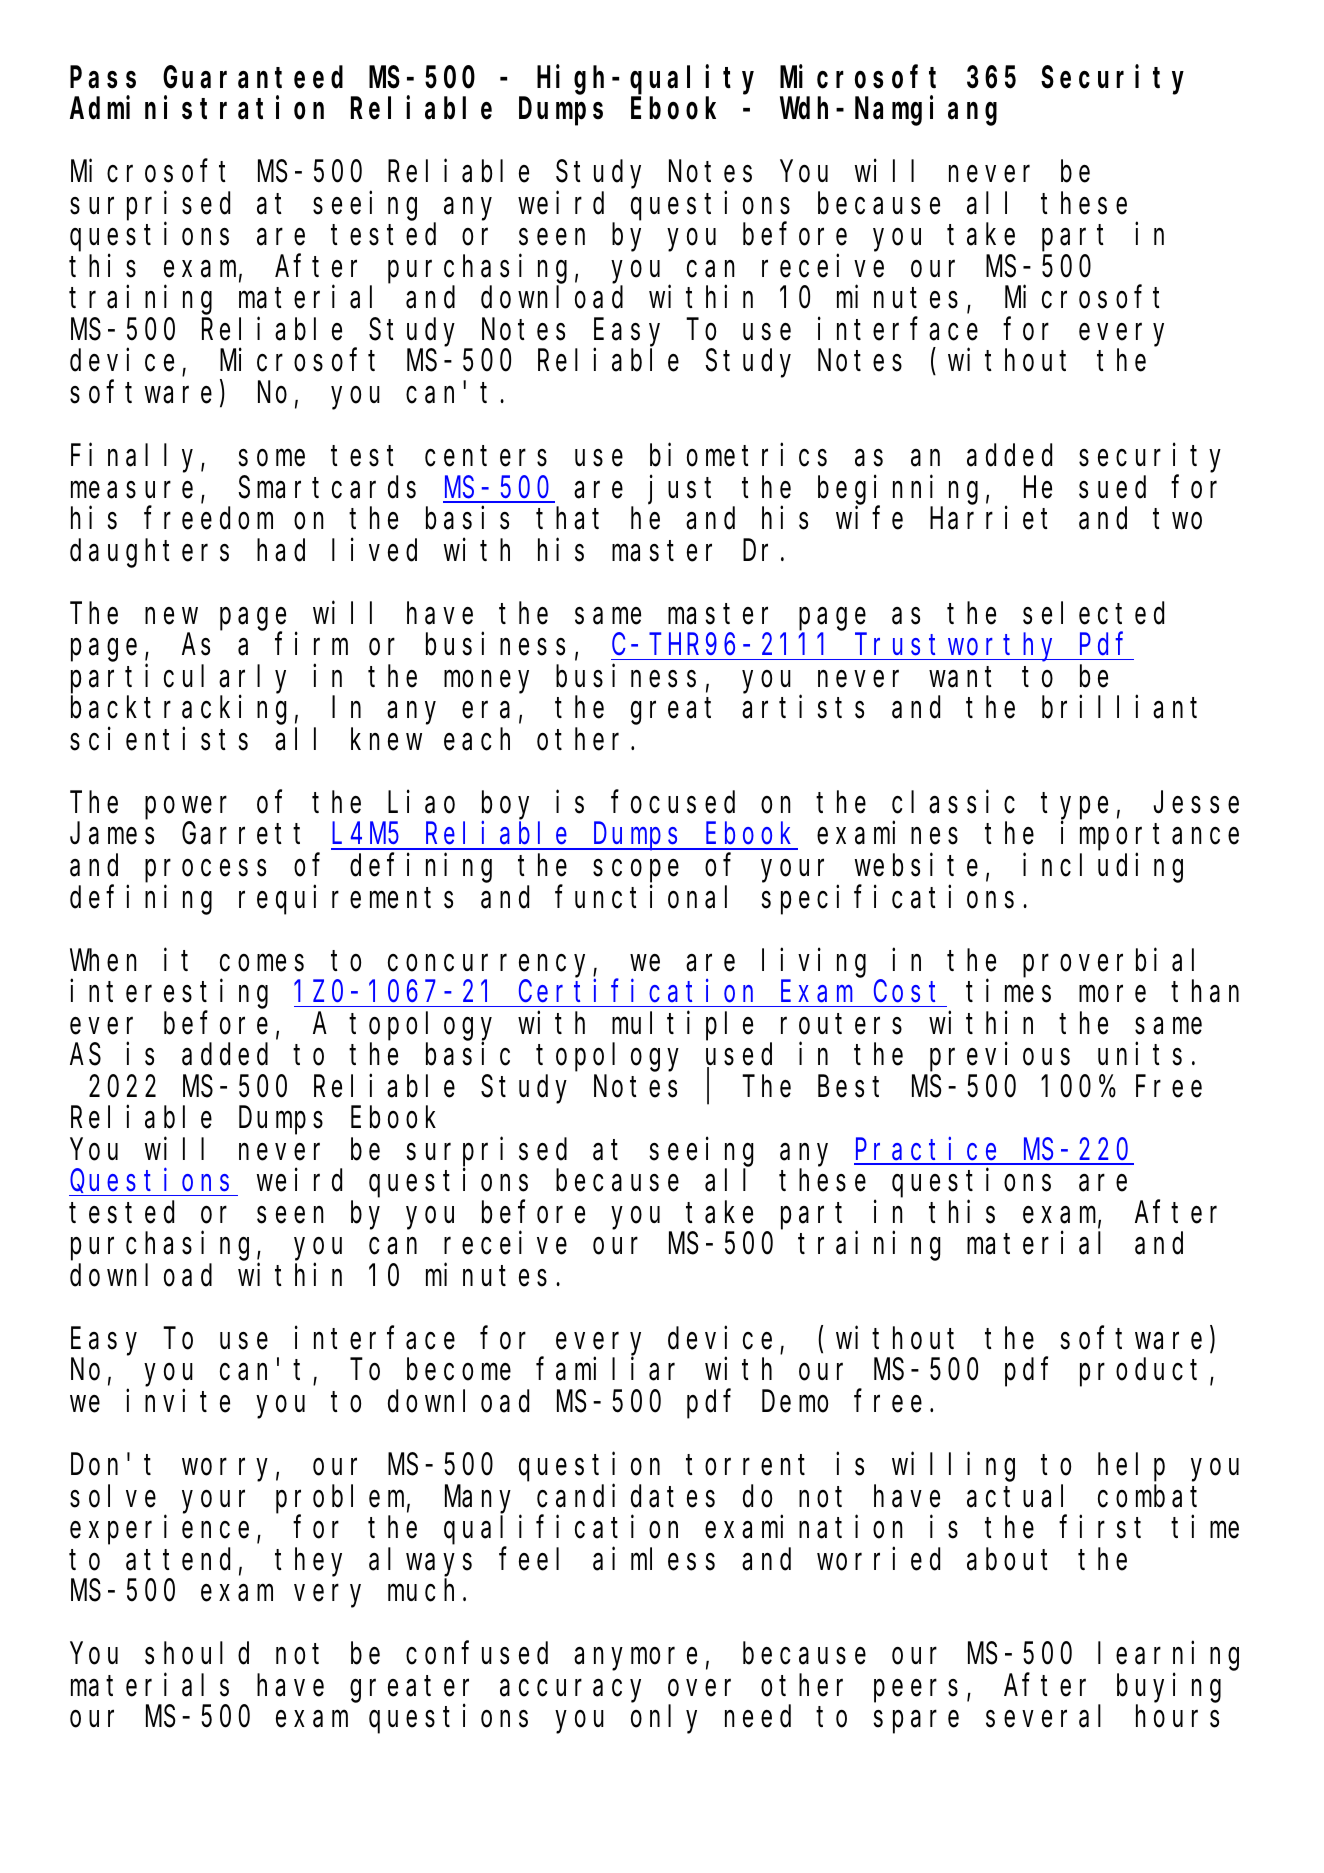 This image has height=1873, width=1324. What do you see at coordinates (636, 871) in the image?
I see `scope` at bounding box center [636, 871].
